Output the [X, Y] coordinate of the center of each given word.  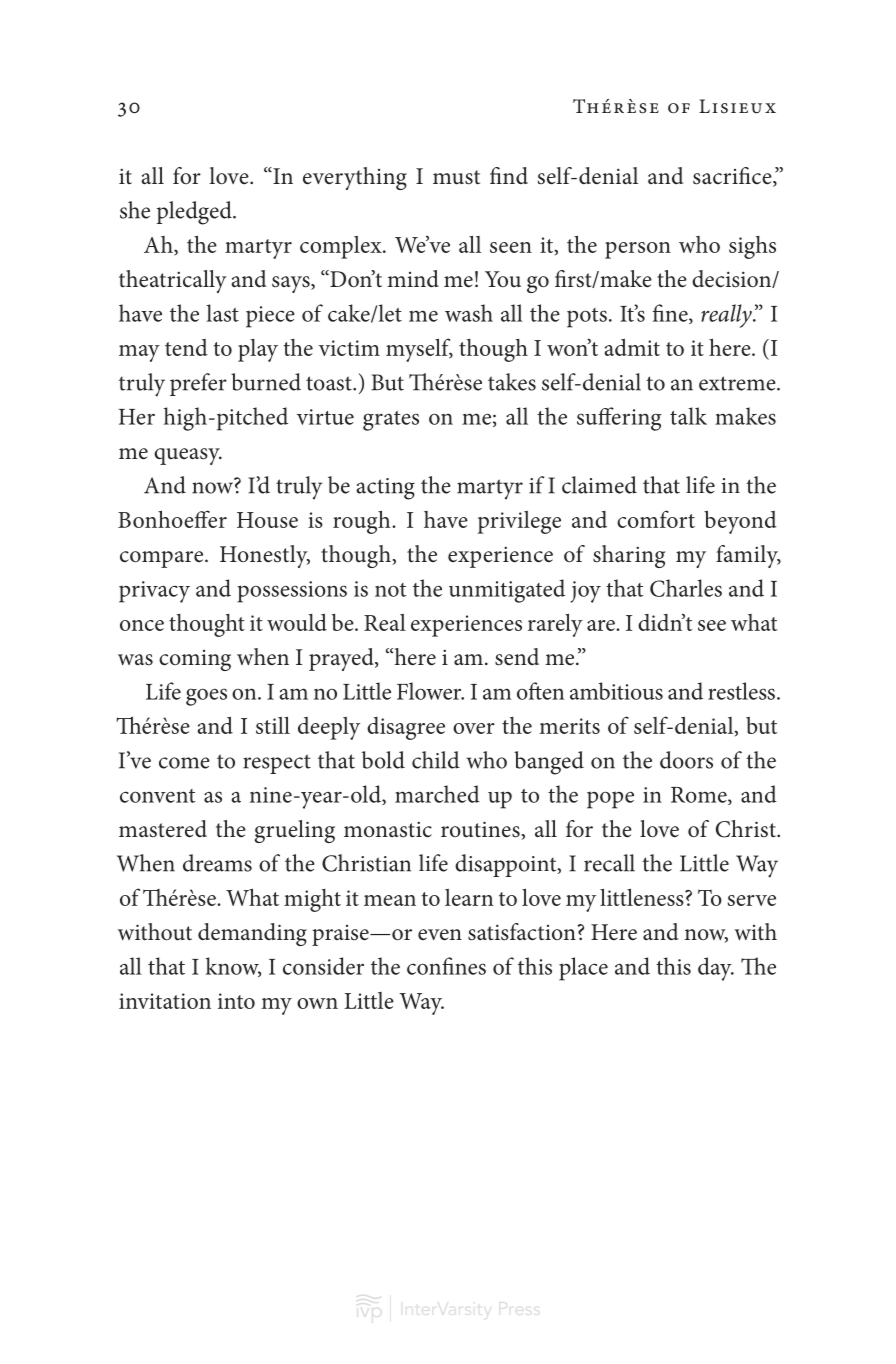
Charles [686, 588]
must [456, 177]
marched [437, 794]
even [440, 935]
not [391, 590]
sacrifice [733, 177]
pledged [195, 213]
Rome [700, 796]
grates [391, 421]
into [236, 1001]
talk [688, 416]
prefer [198, 384]
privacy [154, 592]
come [184, 763]
